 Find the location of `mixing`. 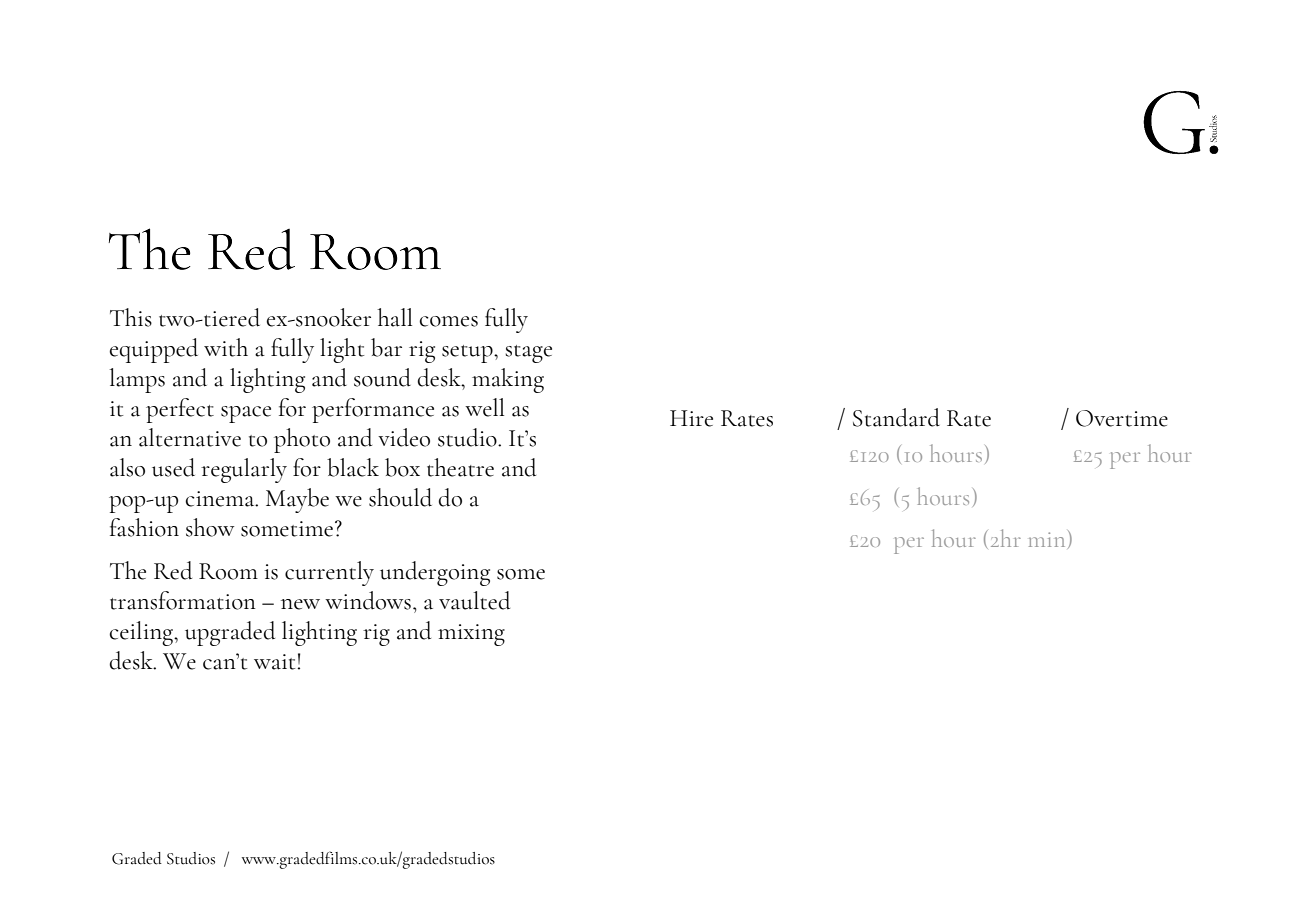

mixing is located at coordinates (471, 635).
